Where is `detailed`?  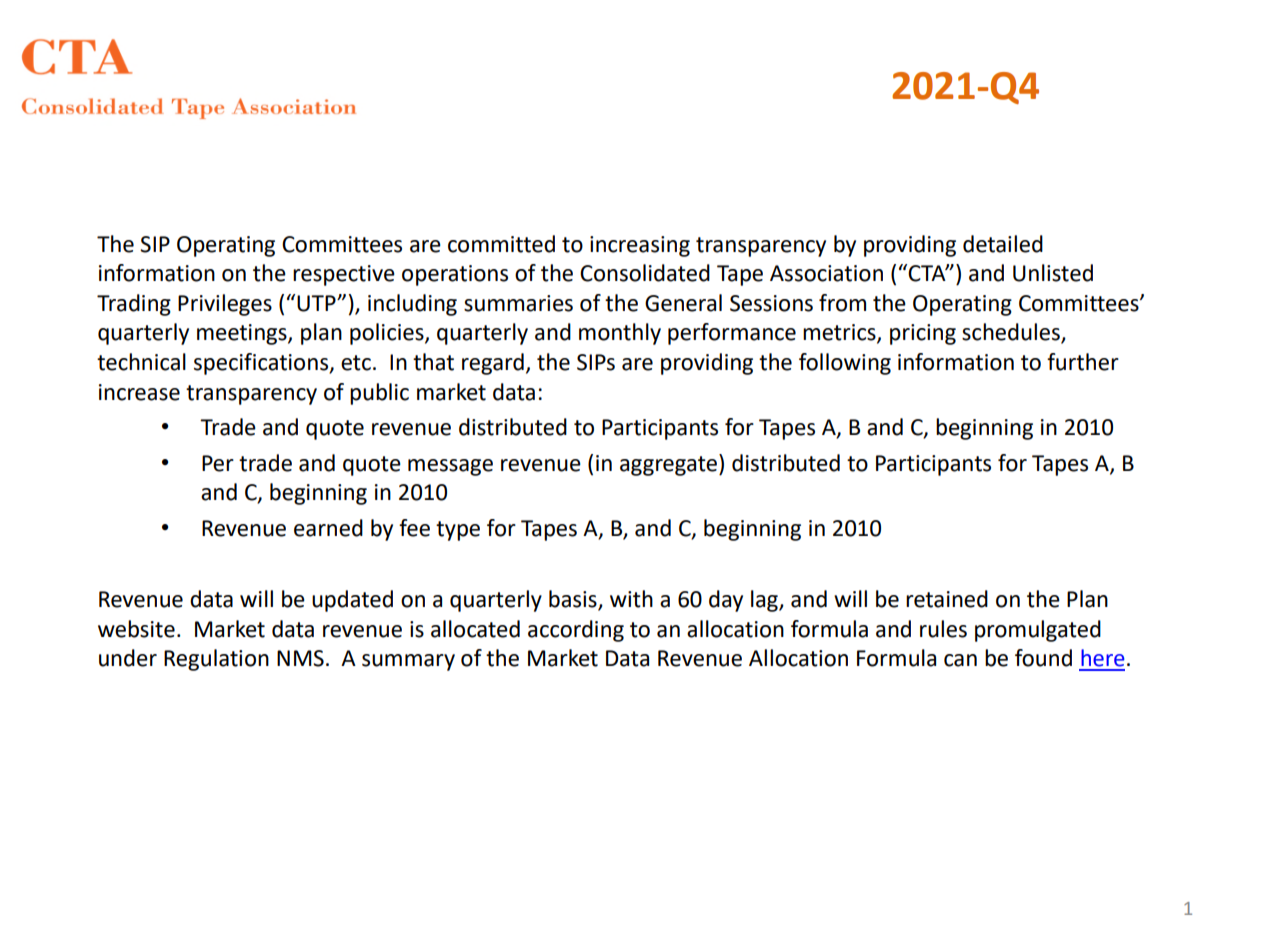
detailed is located at coordinates (1003, 244).
